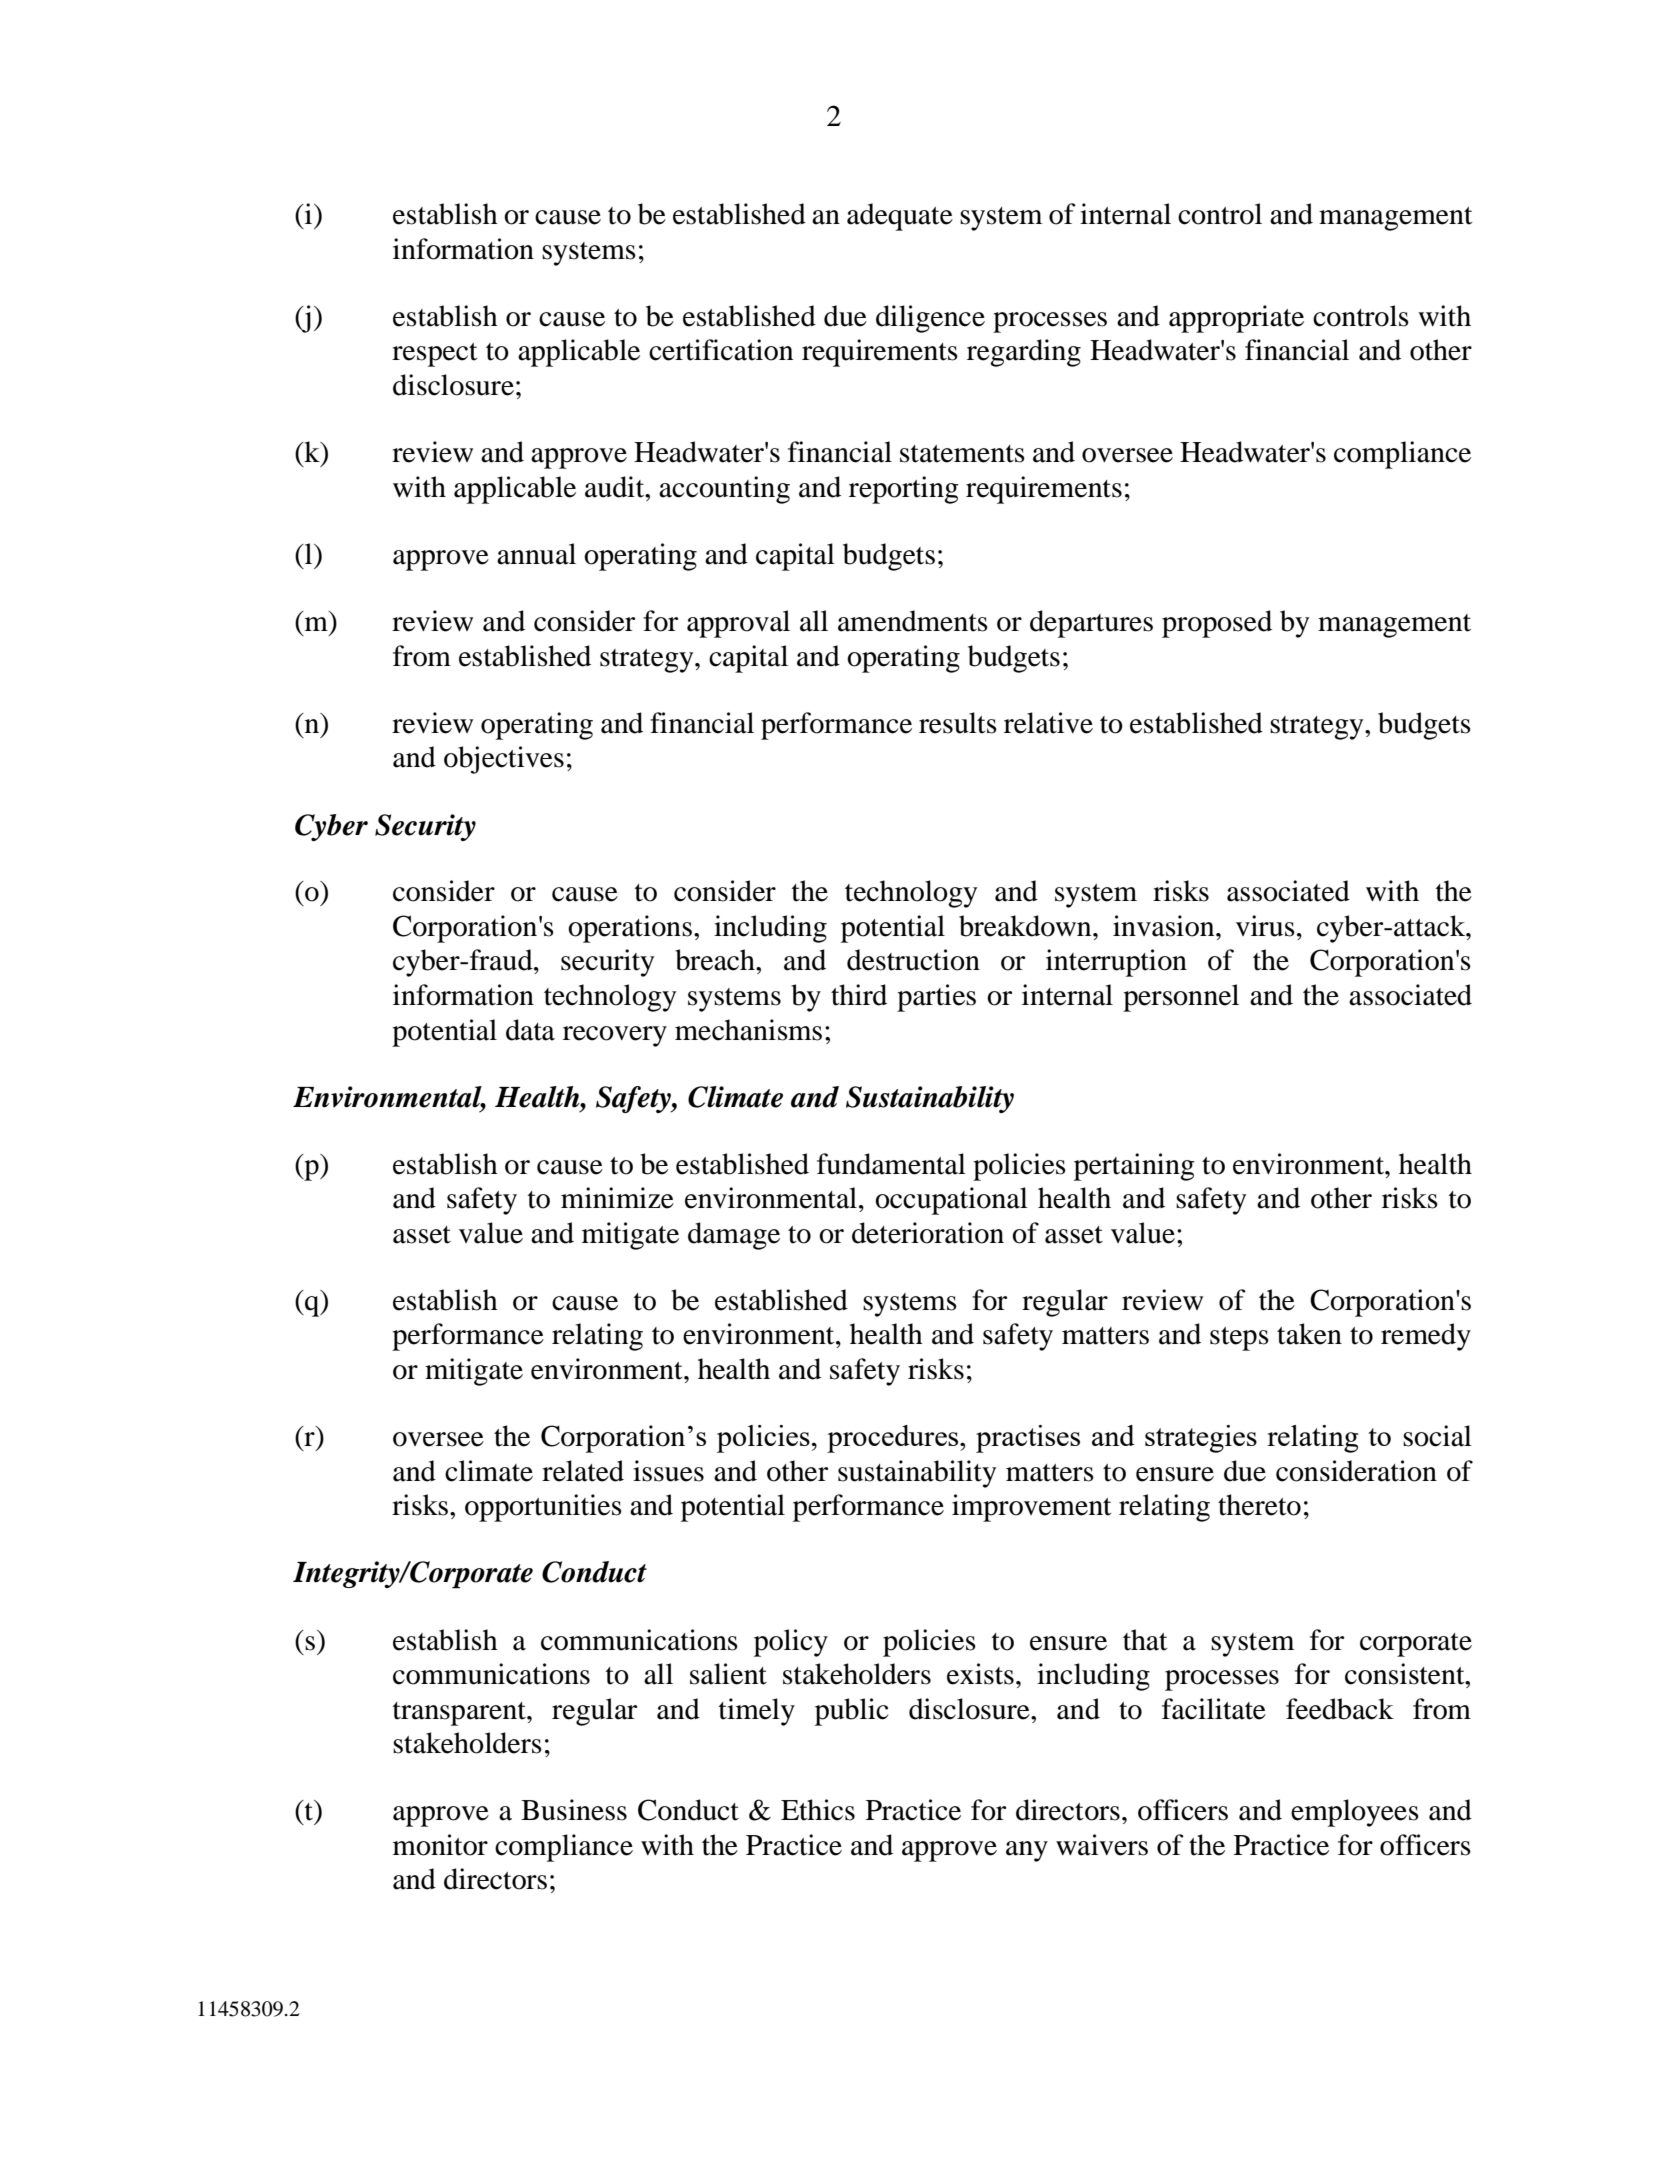 The width and height of the screenshot is (1668, 2159). I want to click on parties, so click(936, 998).
